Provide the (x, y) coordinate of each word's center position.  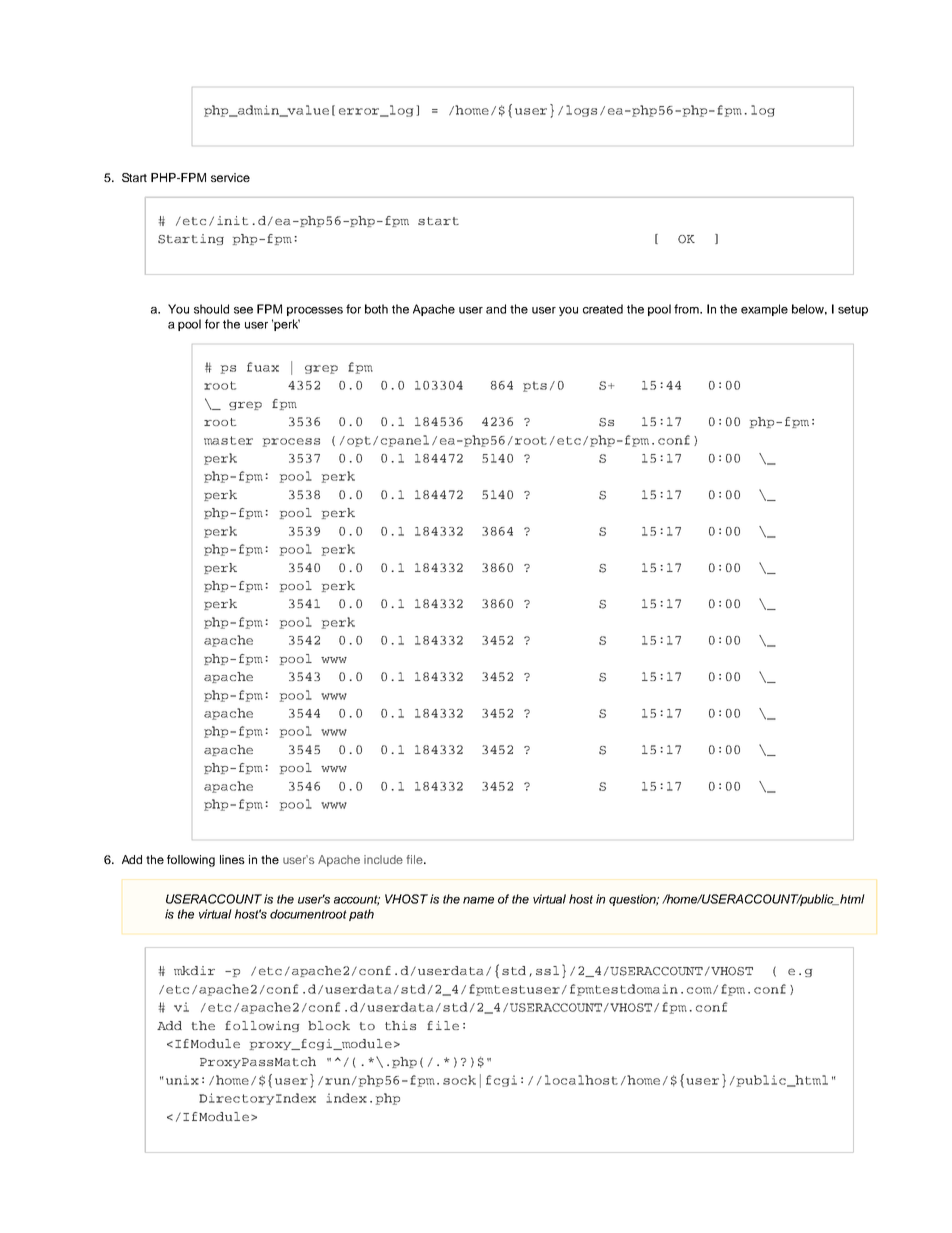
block (329, 1025)
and (496, 309)
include (383, 859)
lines (232, 859)
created (603, 309)
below (809, 309)
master (228, 440)
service (230, 177)
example (764, 310)
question (634, 900)
